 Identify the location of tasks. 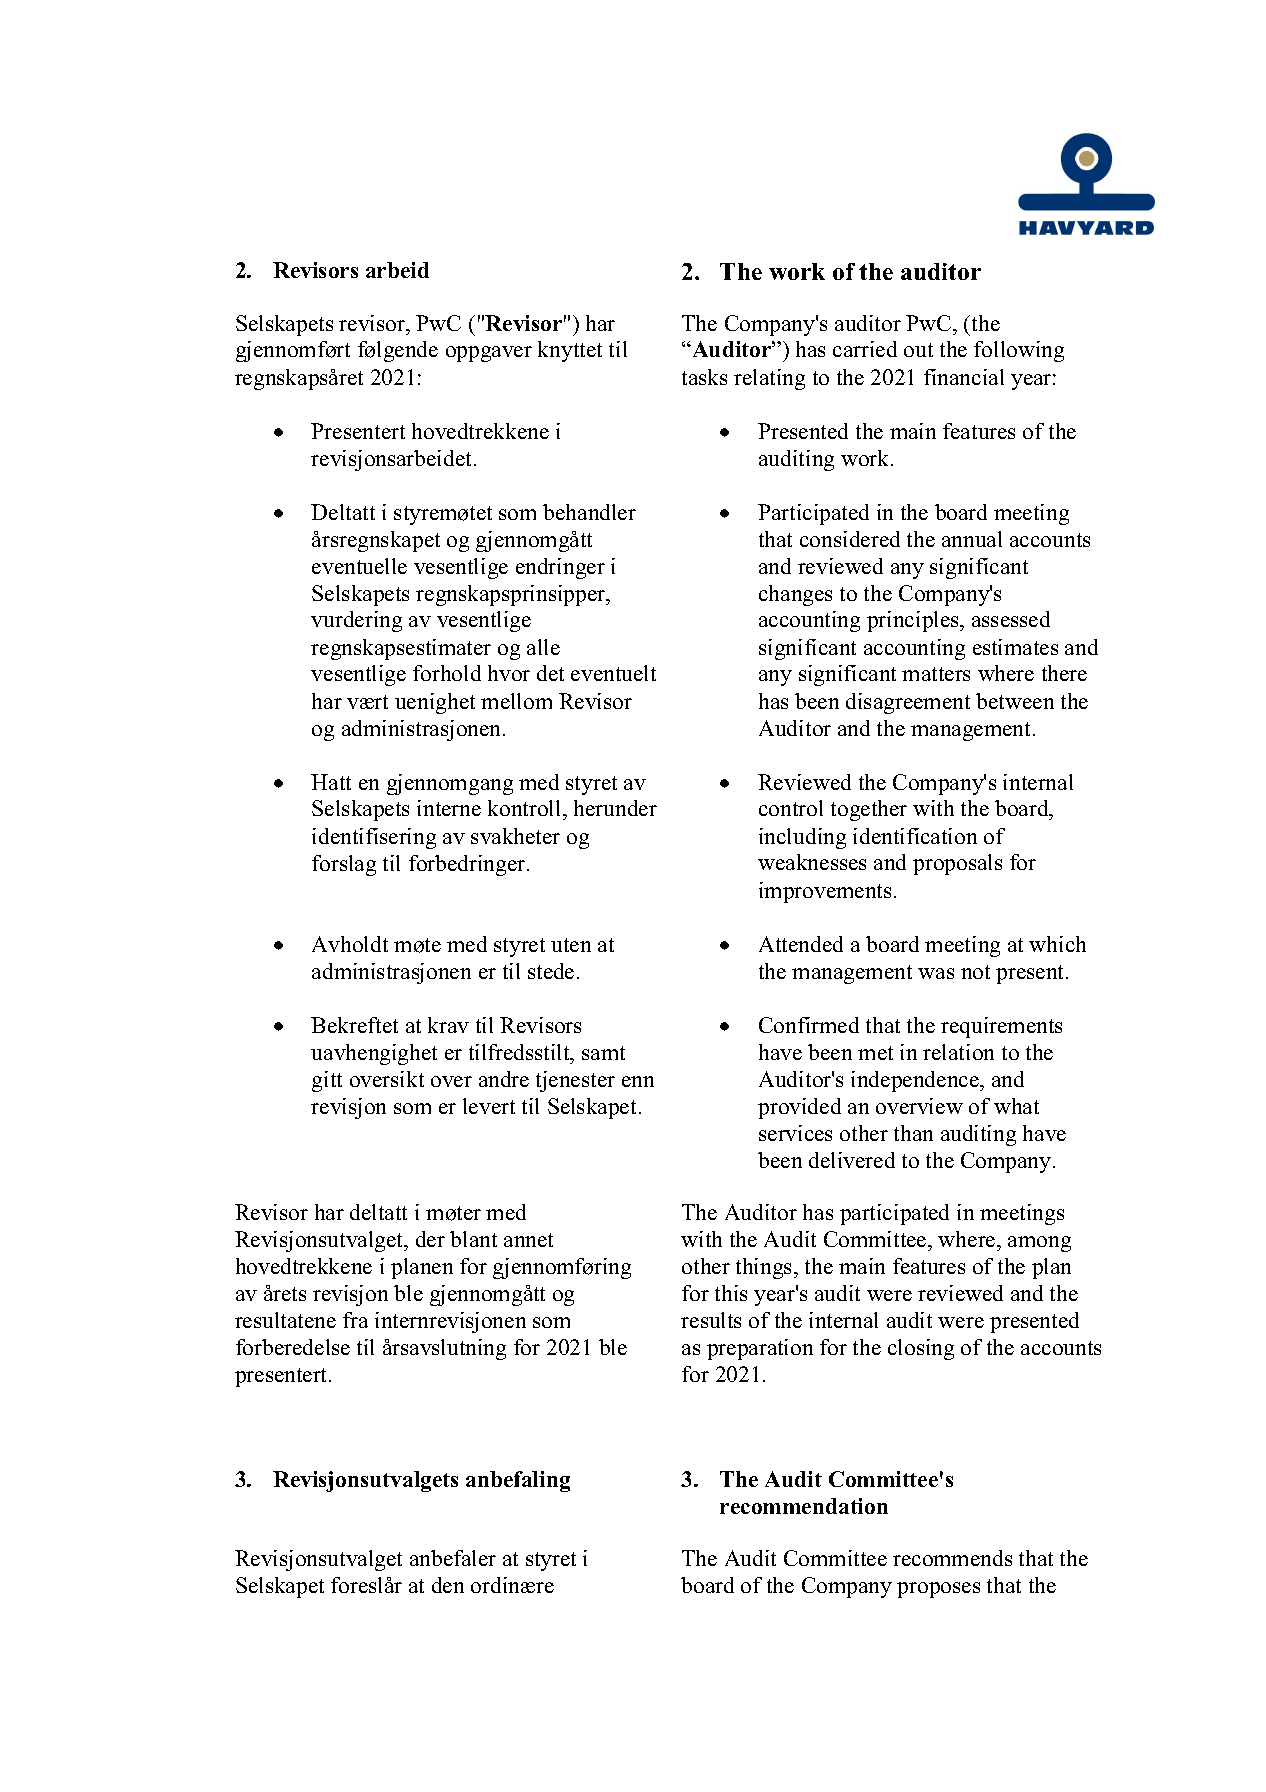
(704, 377).
